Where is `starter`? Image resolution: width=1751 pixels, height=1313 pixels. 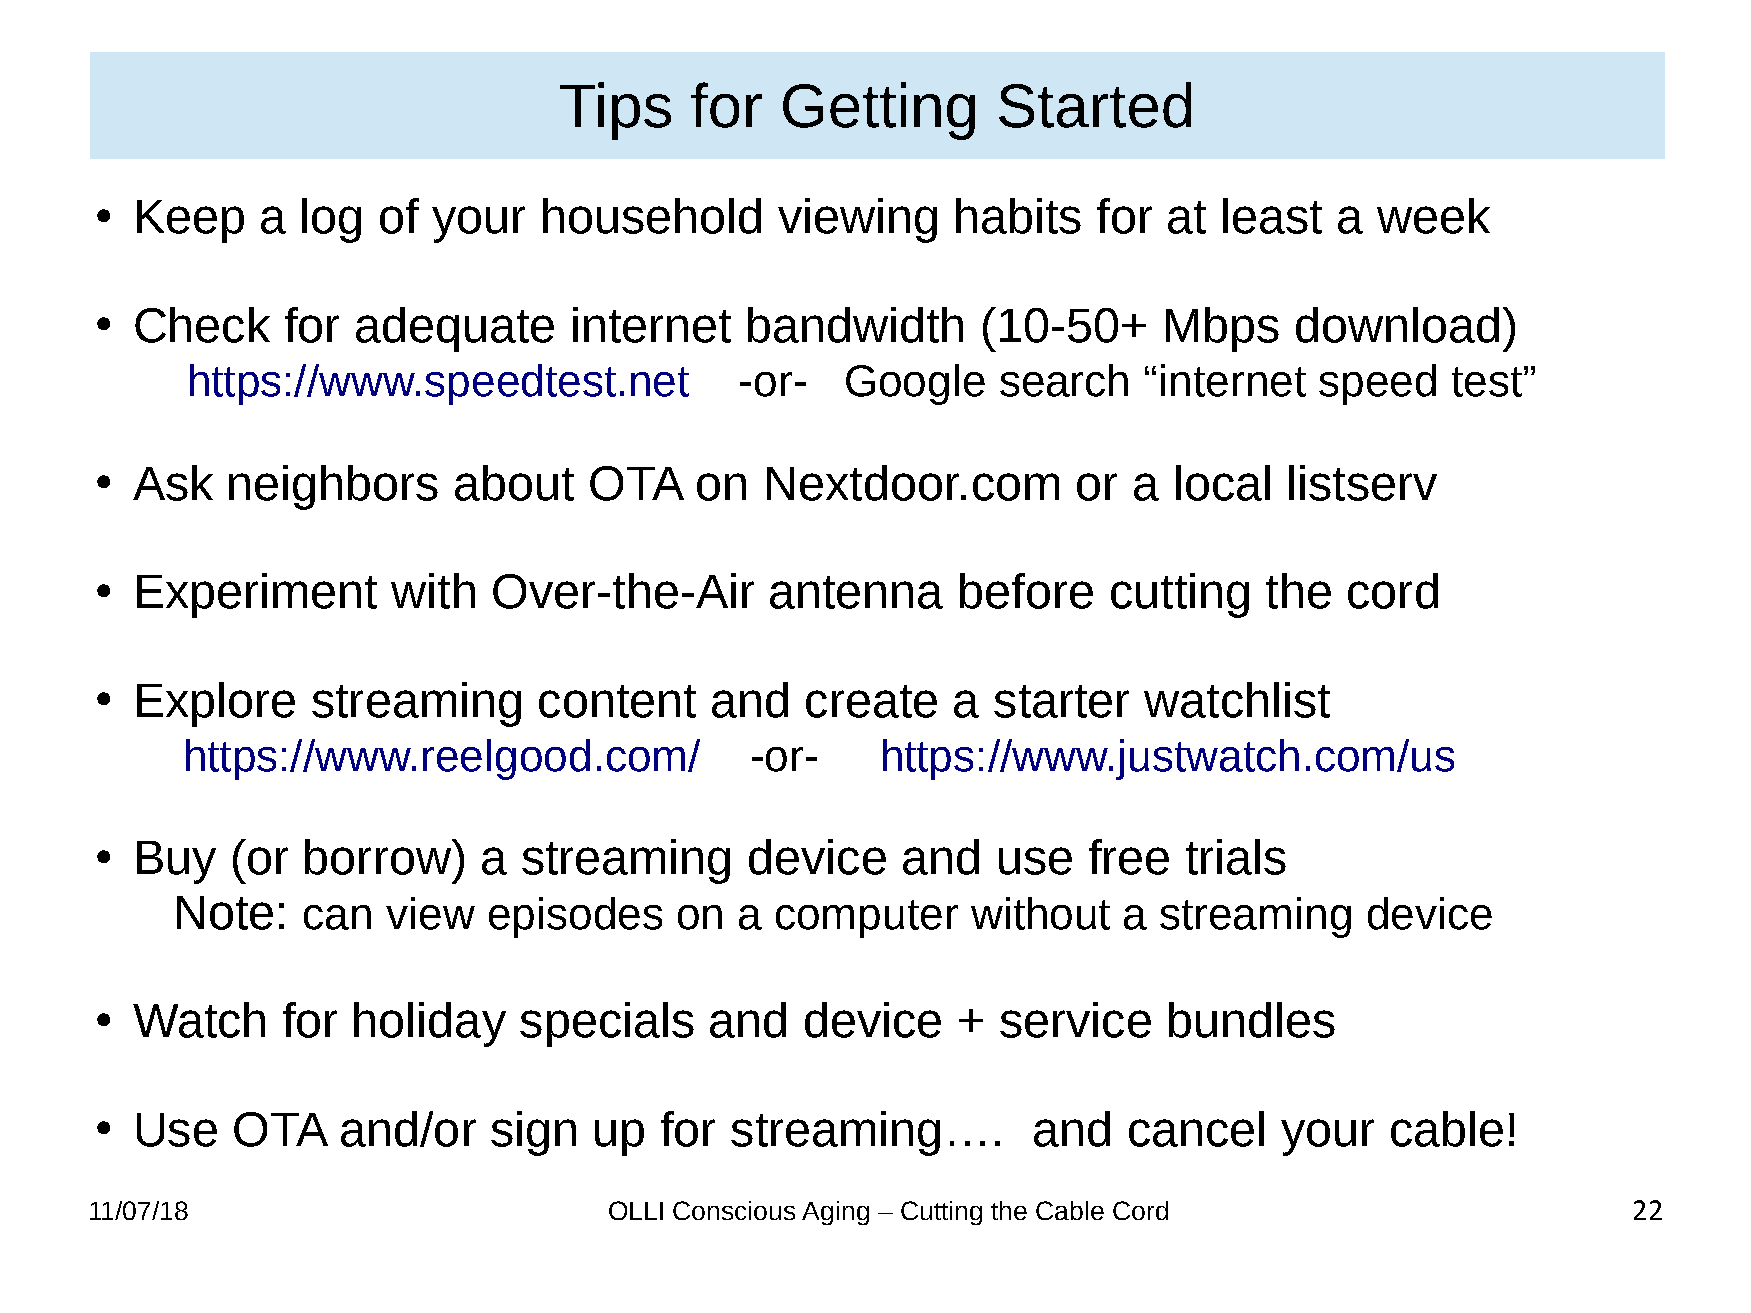 starter is located at coordinates (1061, 701).
